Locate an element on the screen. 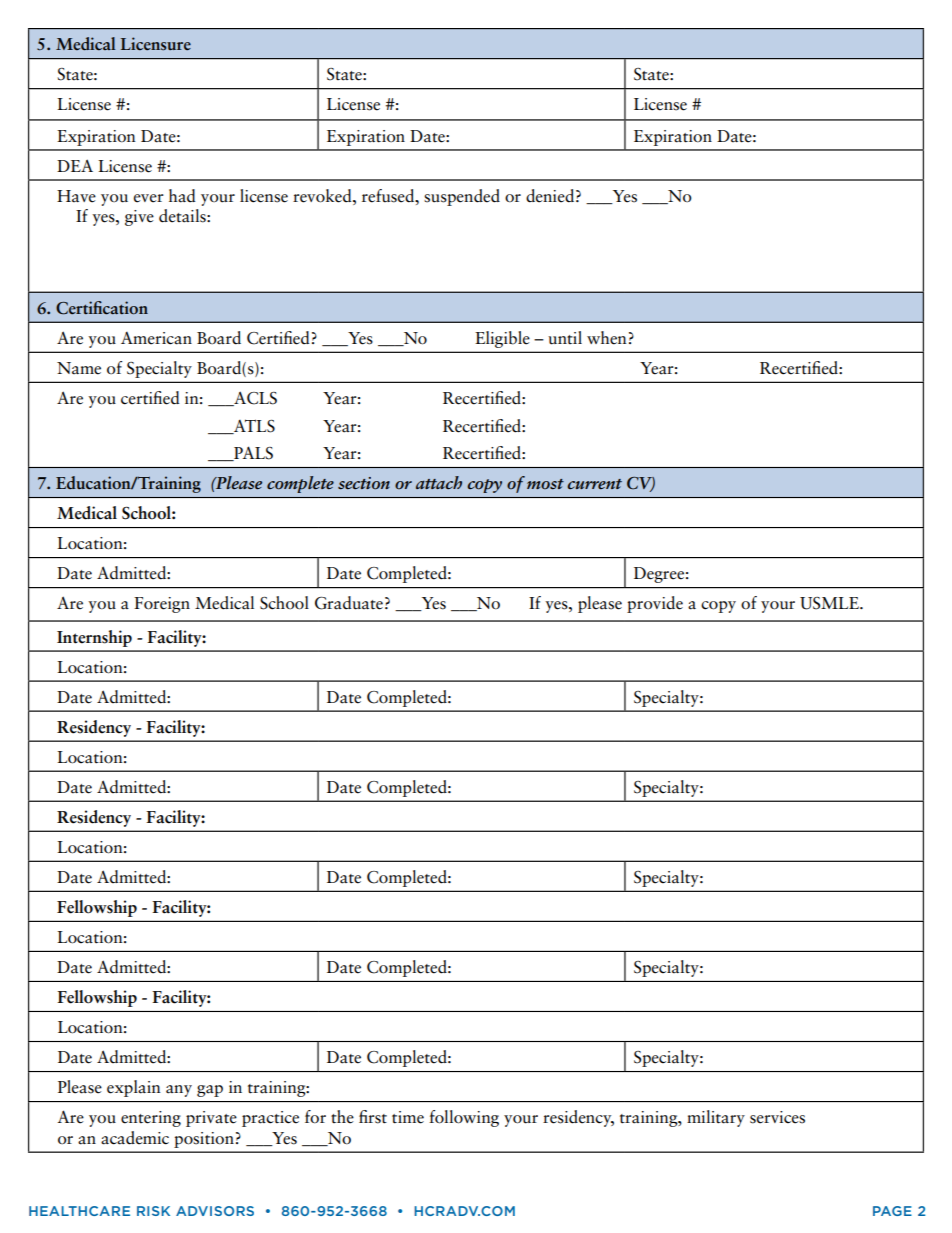 The width and height of the screenshot is (952, 1233). following is located at coordinates (464, 1118).
